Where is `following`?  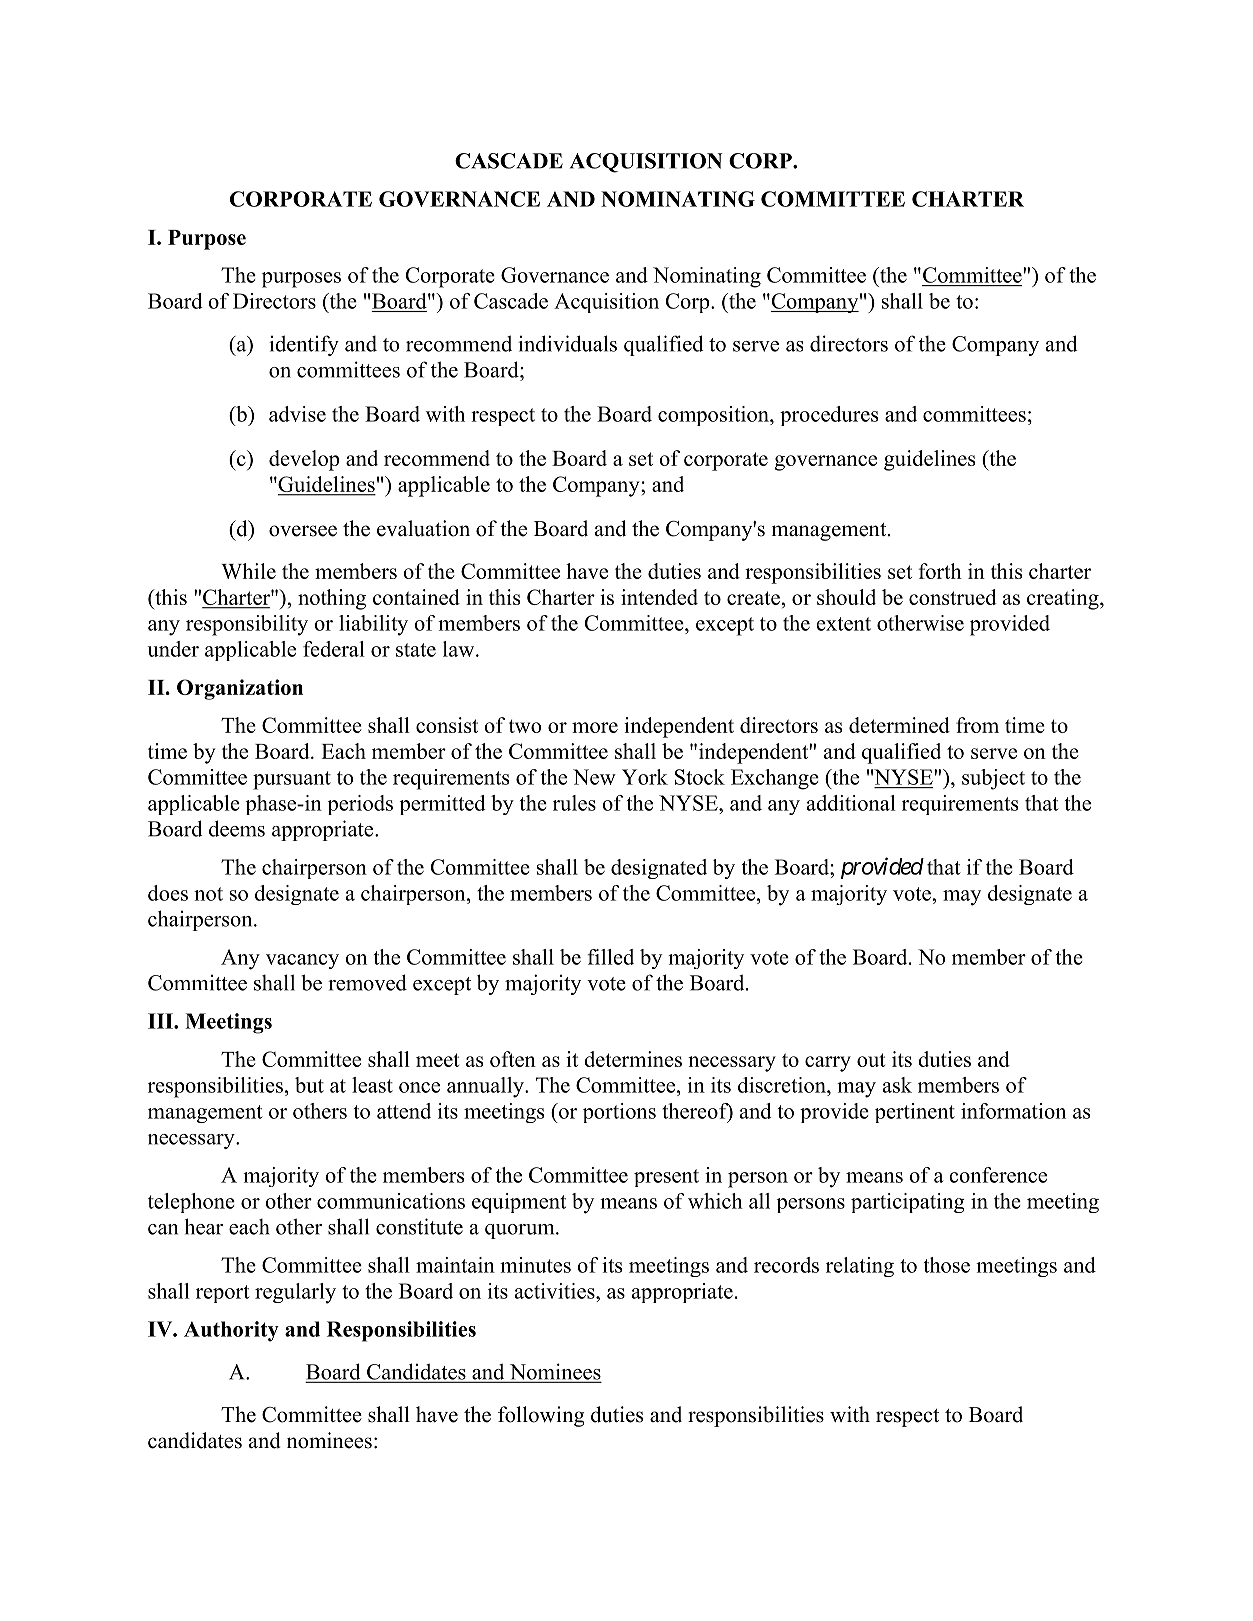
following is located at coordinates (541, 1416).
